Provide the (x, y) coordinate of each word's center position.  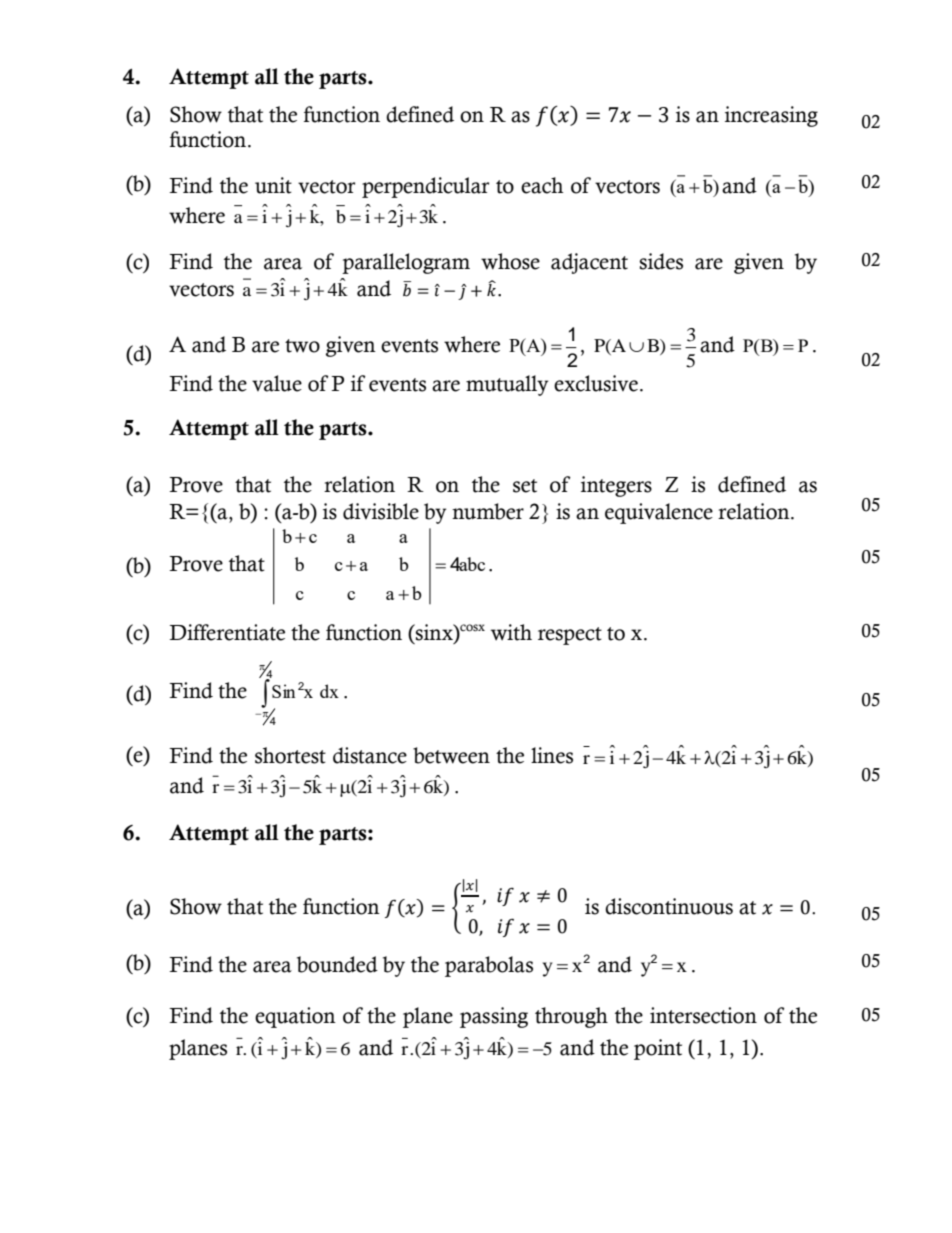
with (511, 632)
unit (273, 185)
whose (510, 261)
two (302, 346)
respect (570, 636)
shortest (290, 755)
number (488, 511)
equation (295, 1017)
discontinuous (669, 906)
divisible (381, 511)
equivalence (659, 513)
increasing (771, 116)
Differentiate (227, 632)
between (451, 755)
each (542, 185)
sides (661, 261)
